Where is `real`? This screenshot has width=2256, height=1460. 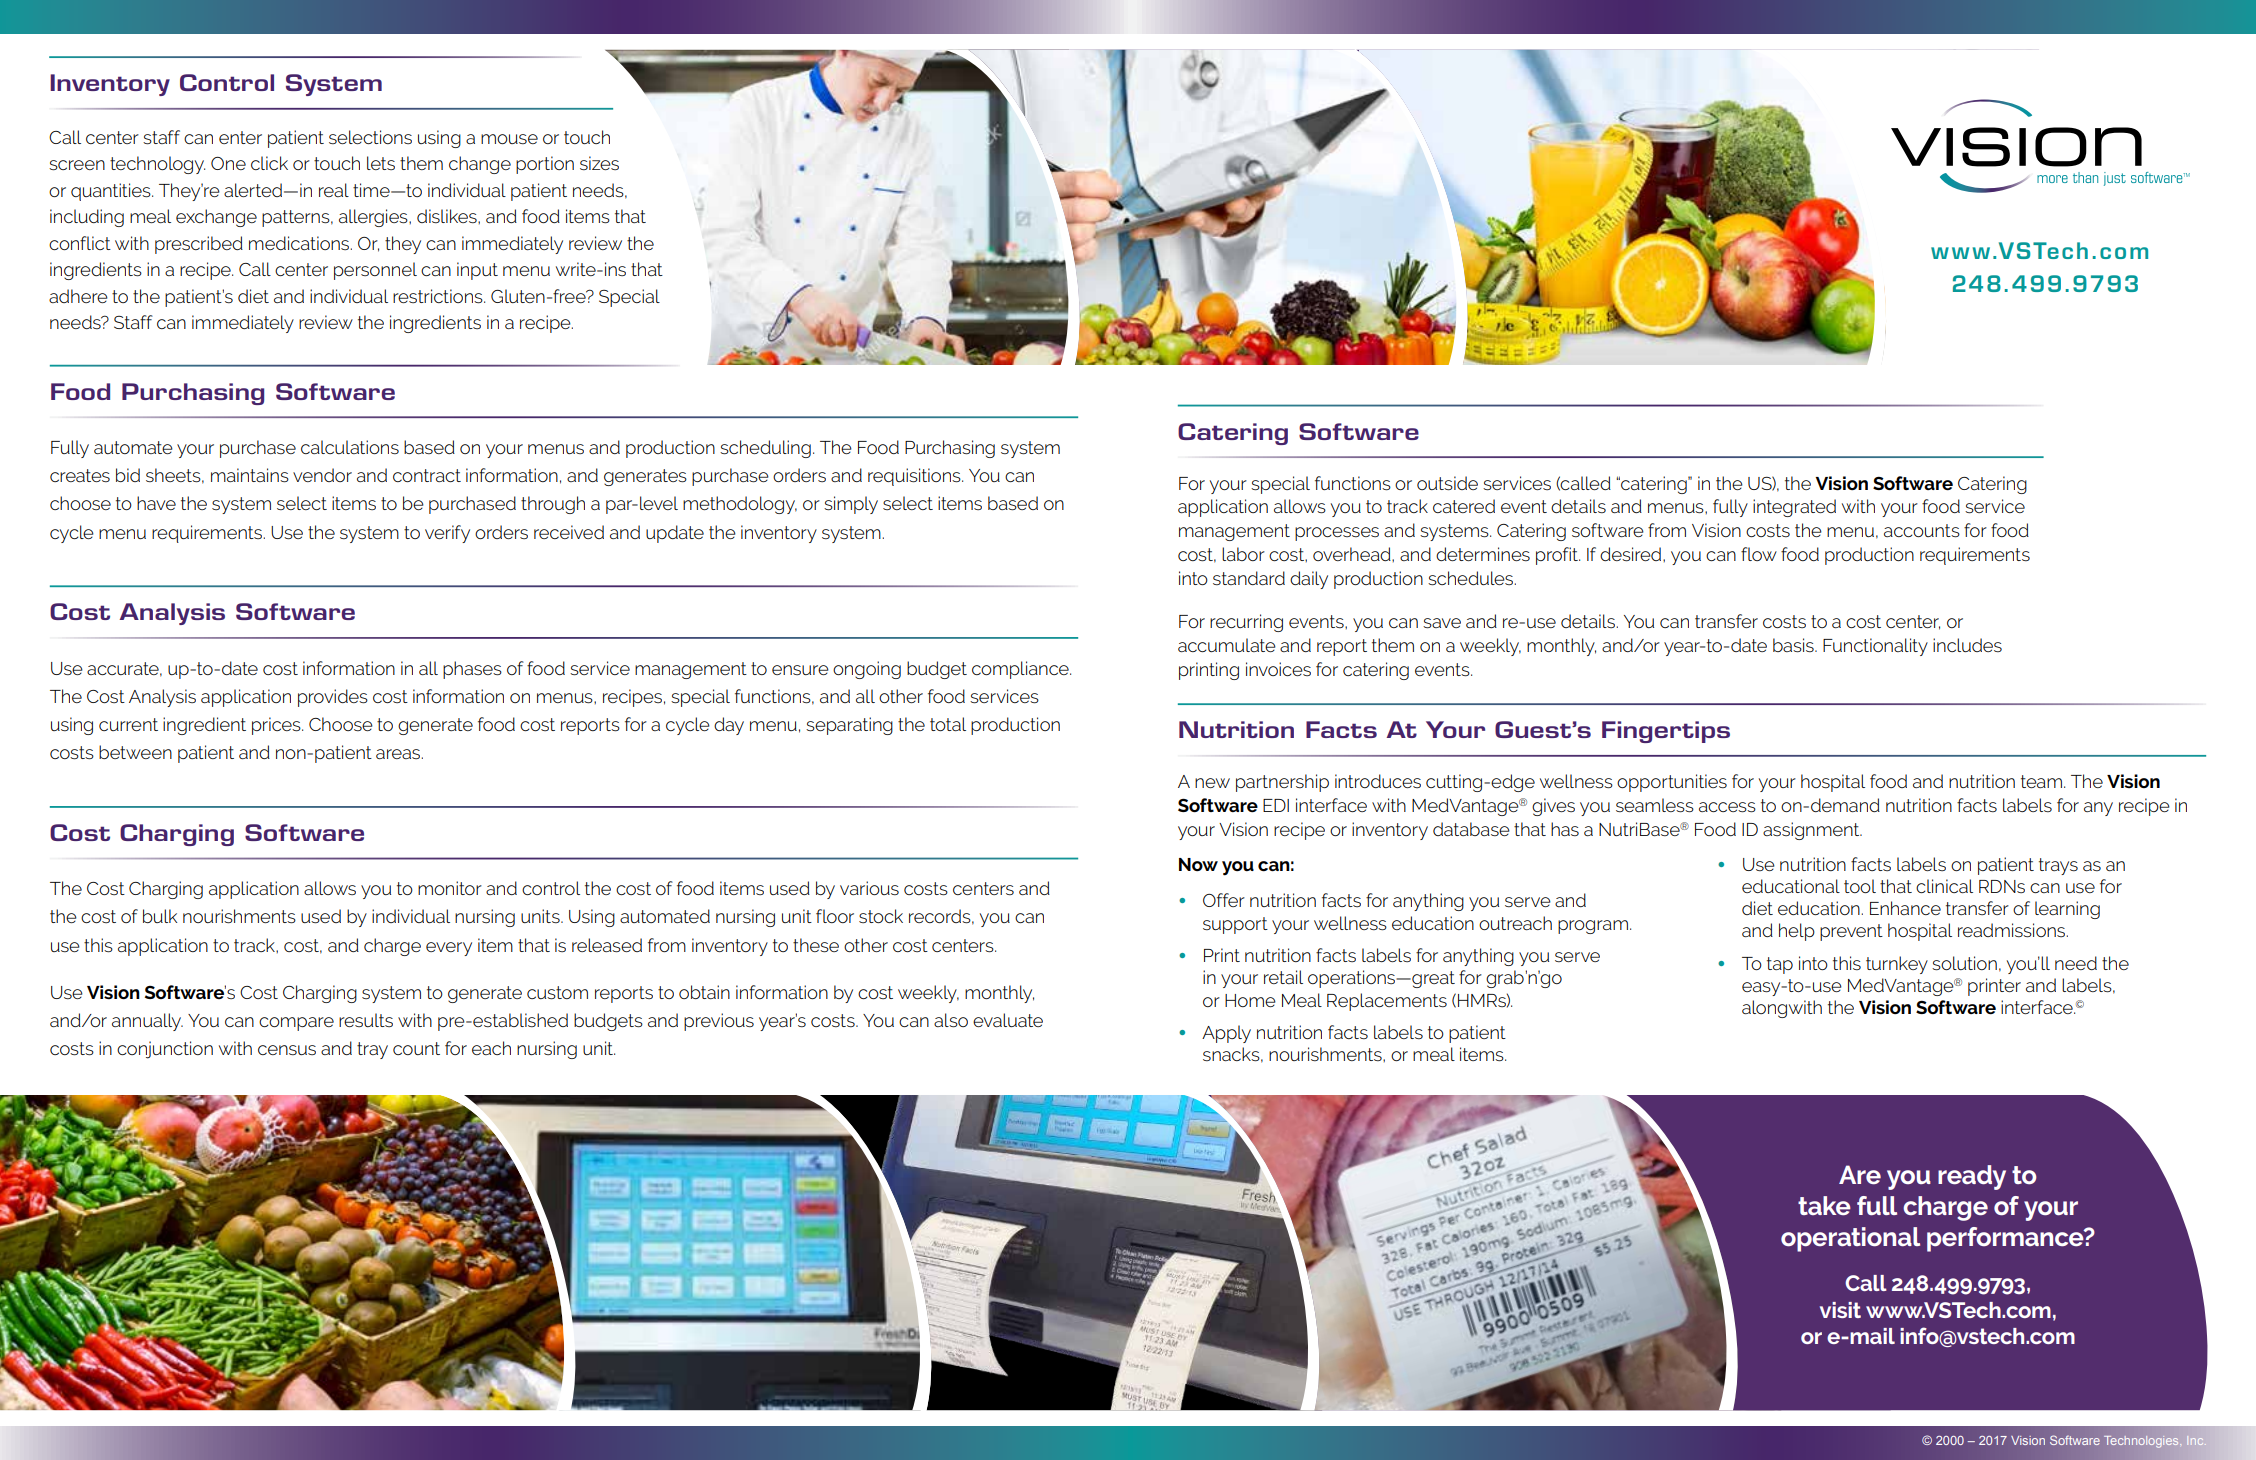 real is located at coordinates (334, 190).
